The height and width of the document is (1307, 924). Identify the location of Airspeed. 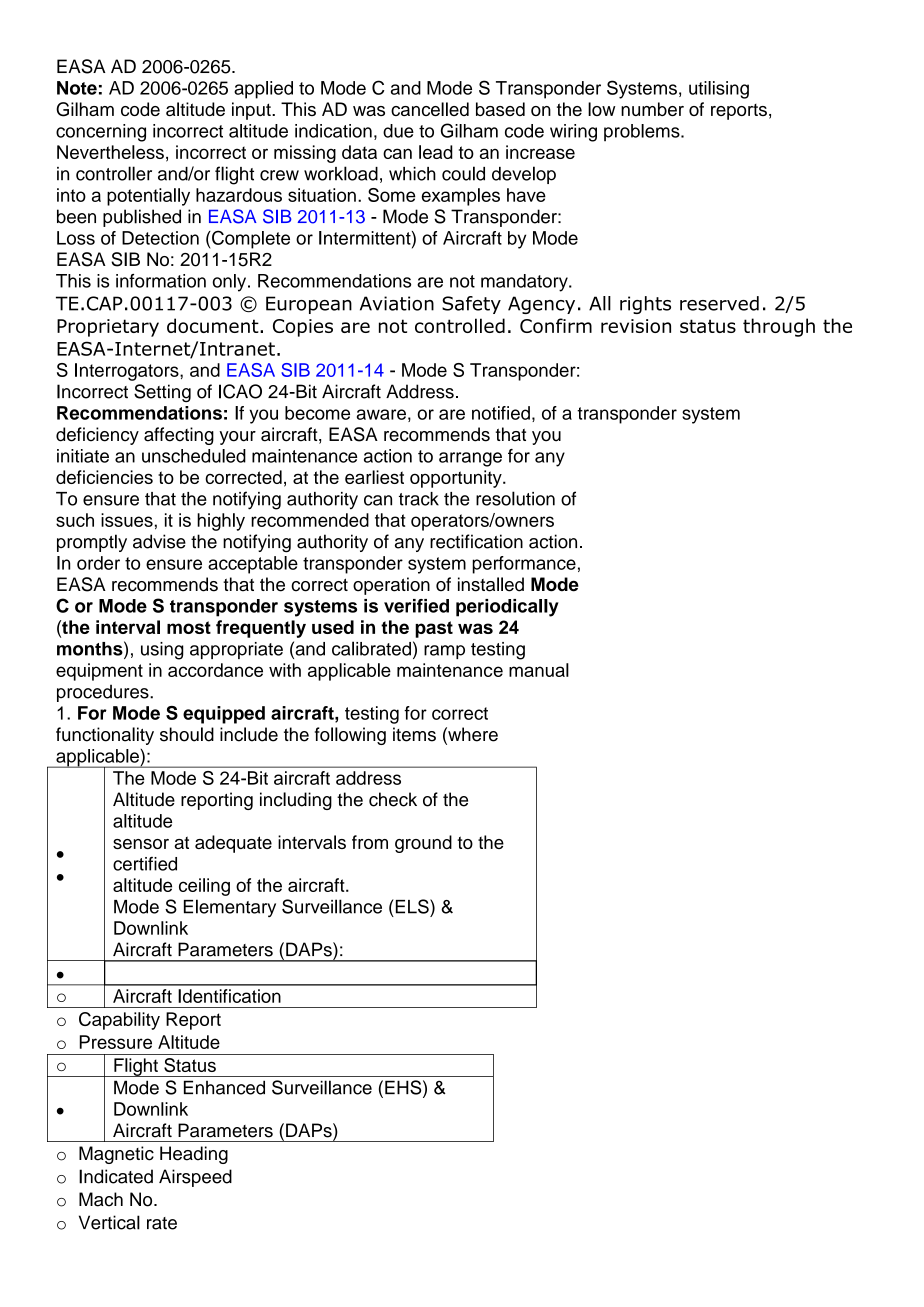
(195, 1178).
